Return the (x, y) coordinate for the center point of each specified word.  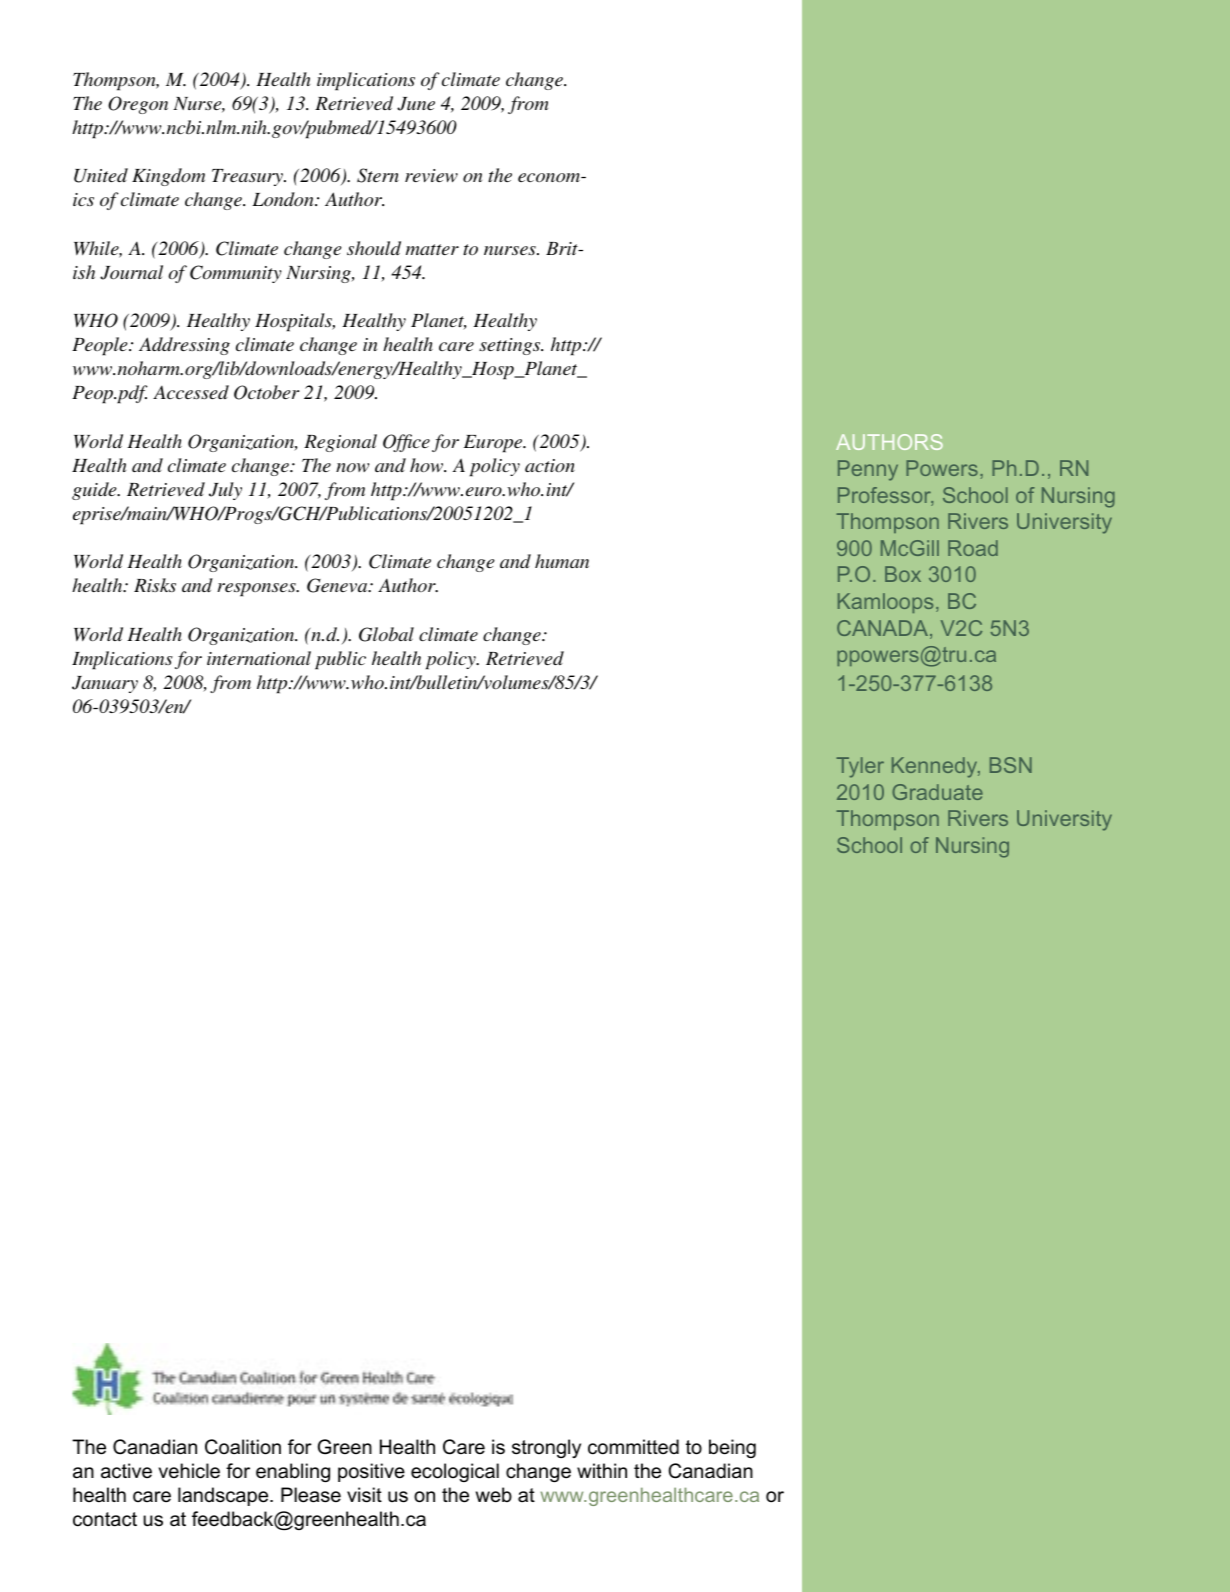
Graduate (937, 792)
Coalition (243, 1447)
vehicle (189, 1471)
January (105, 684)
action (550, 465)
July (225, 491)
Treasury (248, 177)
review (431, 175)
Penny (868, 470)
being (732, 1448)
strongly (546, 1448)
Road (973, 548)
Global (386, 634)
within (602, 1470)
